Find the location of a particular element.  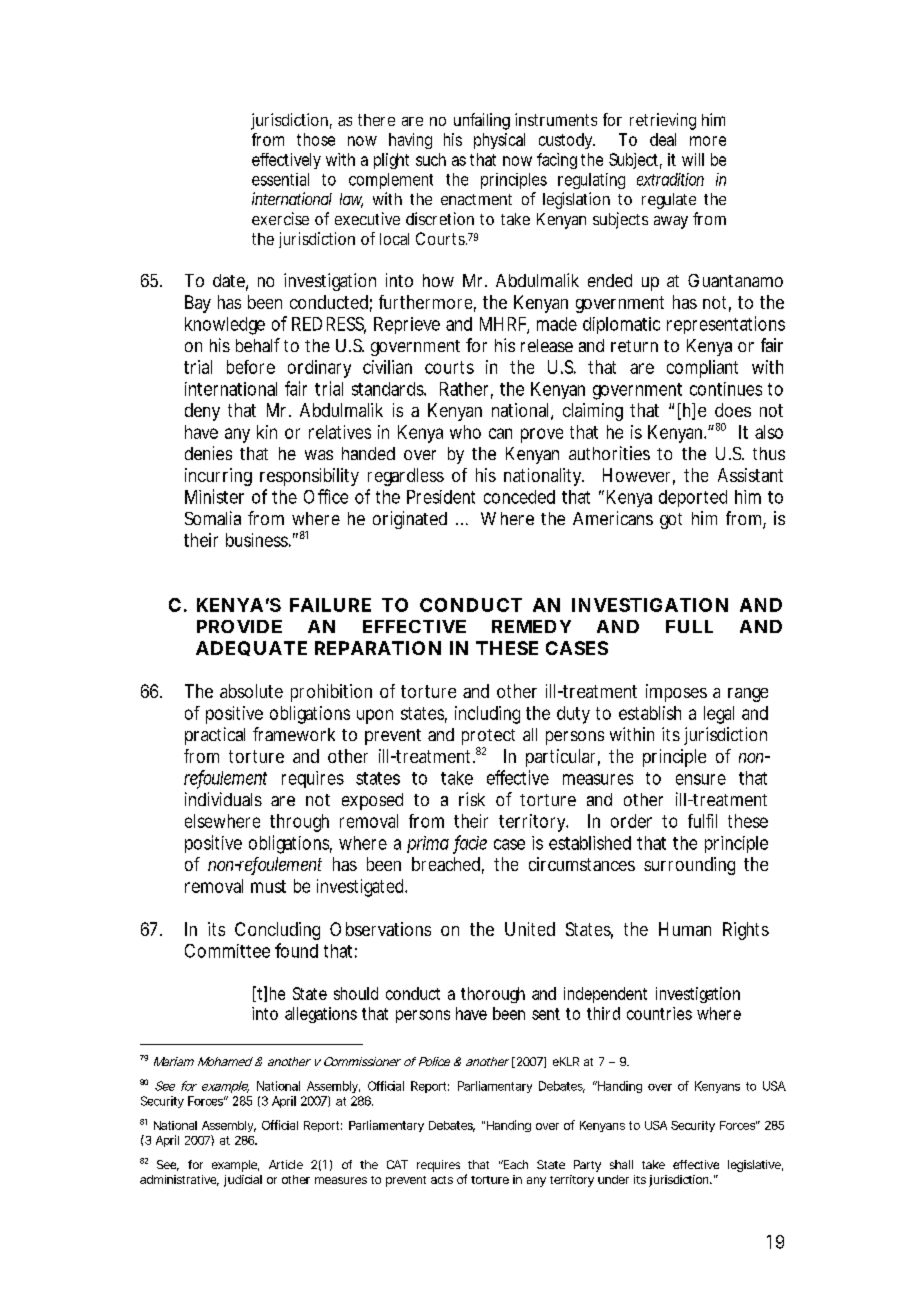

deported is located at coordinates (693, 498).
